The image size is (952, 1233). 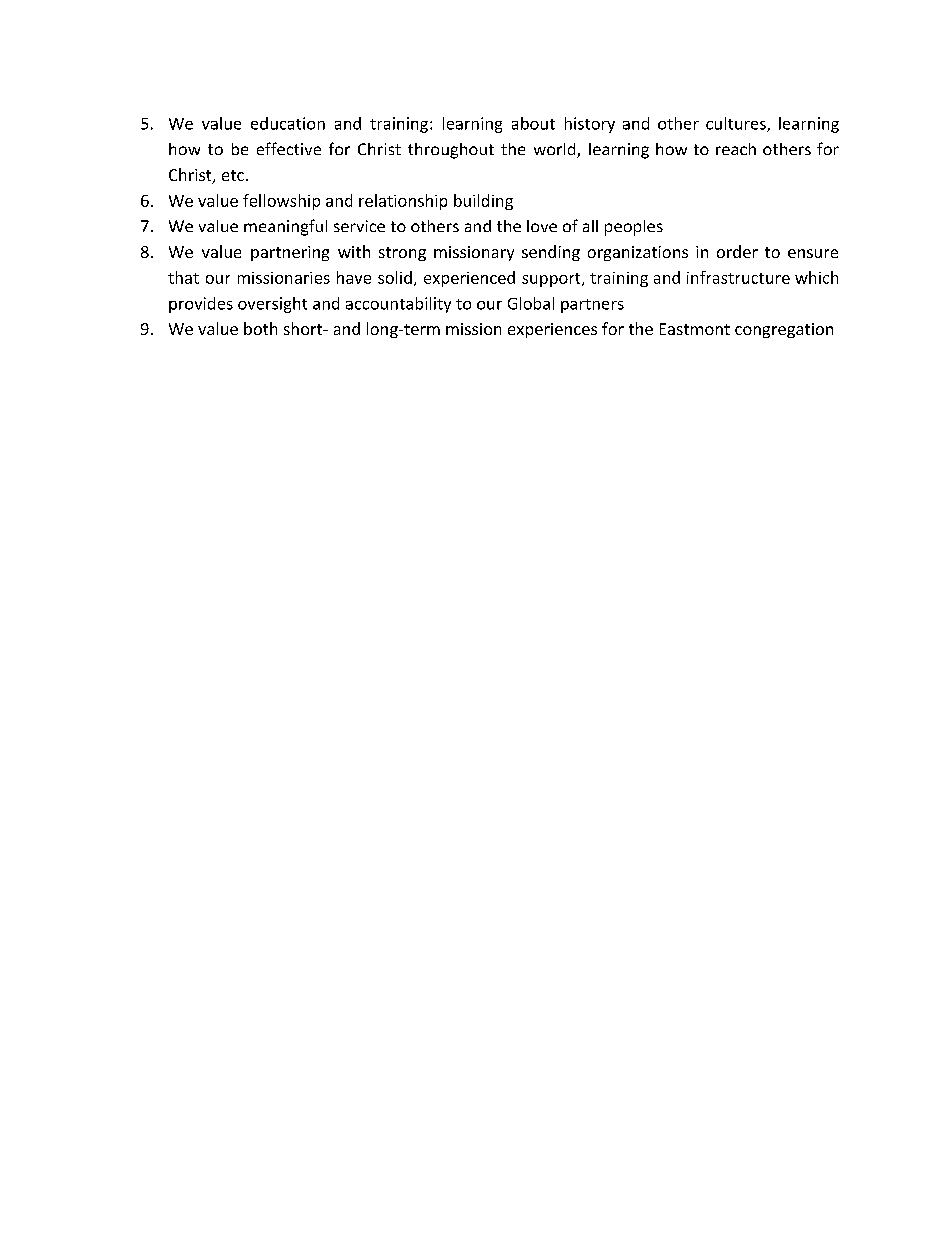 I want to click on love, so click(x=542, y=226).
